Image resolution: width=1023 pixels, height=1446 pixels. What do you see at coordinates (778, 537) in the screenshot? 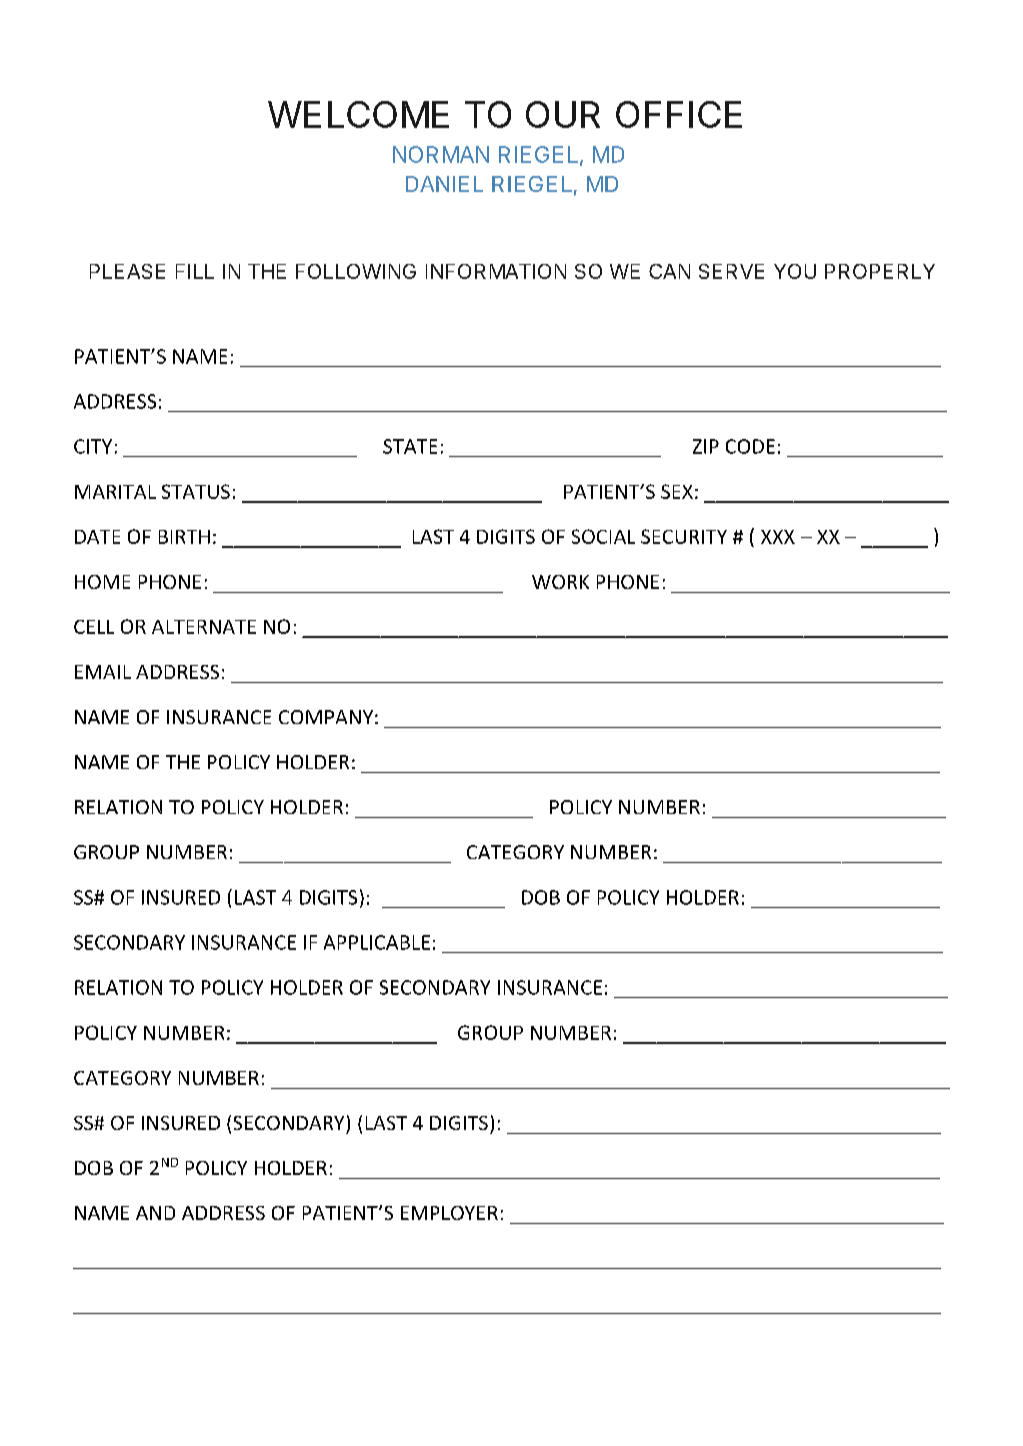
I see `XXX` at bounding box center [778, 537].
